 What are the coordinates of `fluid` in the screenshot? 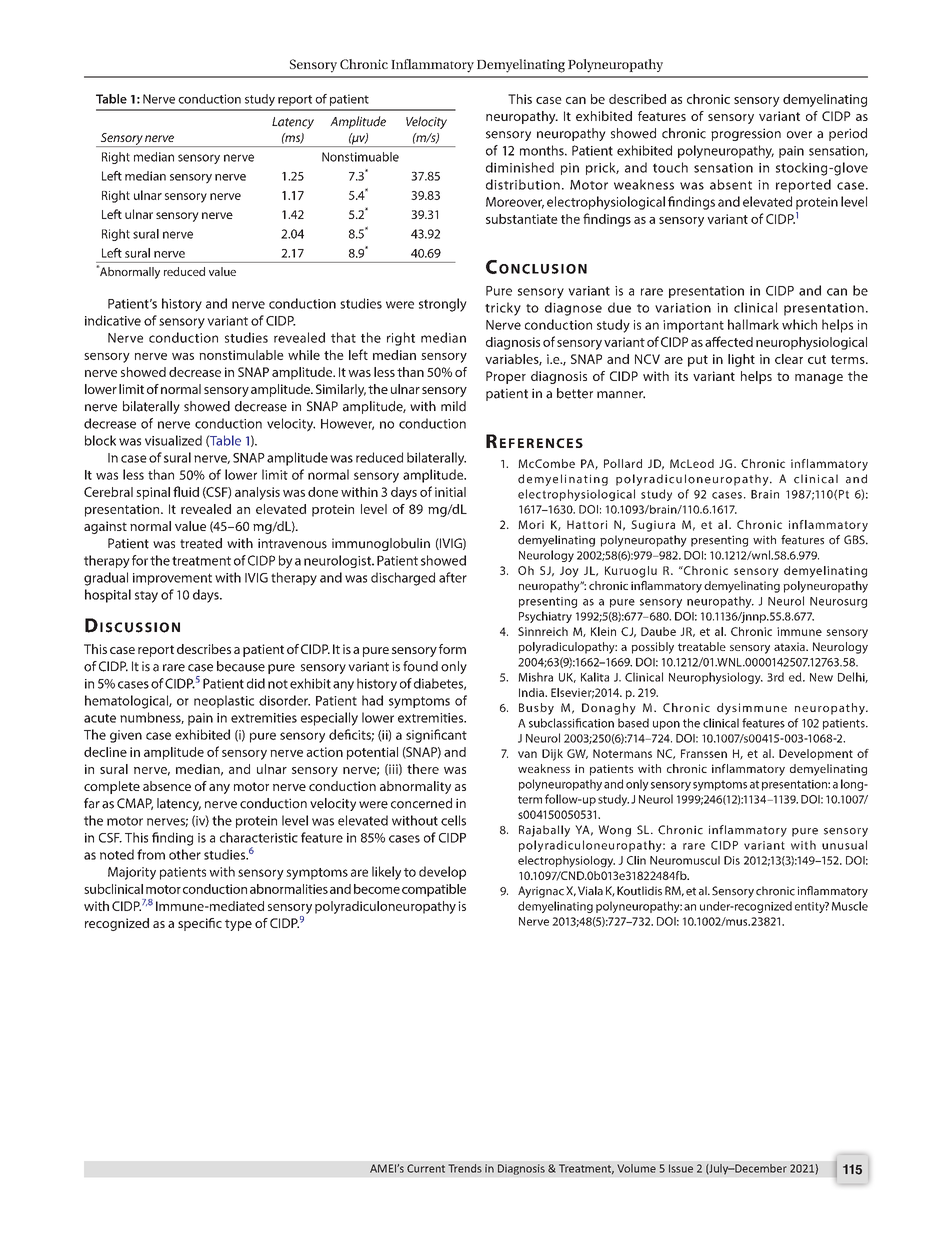 It's located at (186, 491).
